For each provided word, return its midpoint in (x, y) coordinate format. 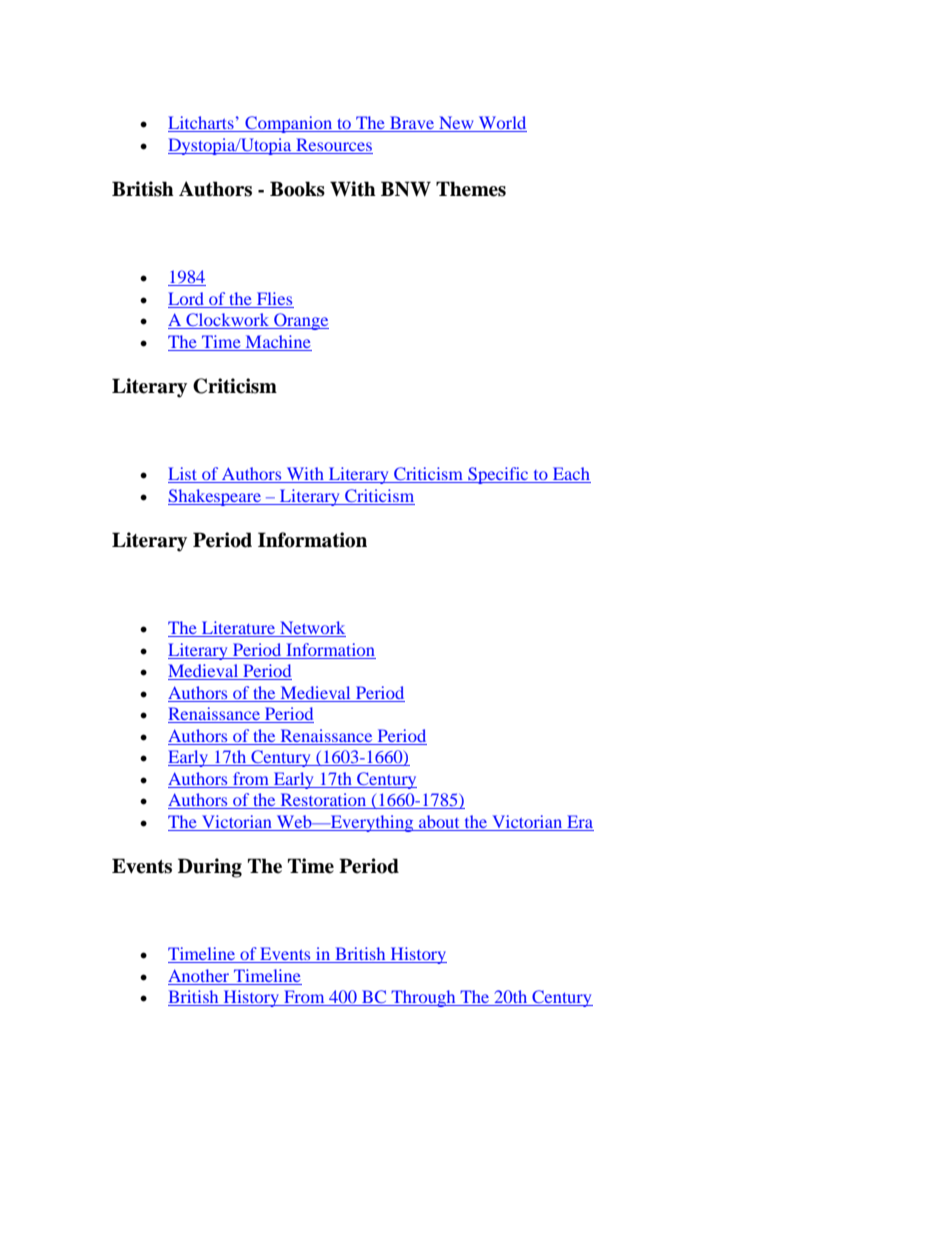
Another (198, 975)
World (502, 124)
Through (423, 998)
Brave (412, 124)
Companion (289, 124)
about (439, 821)
